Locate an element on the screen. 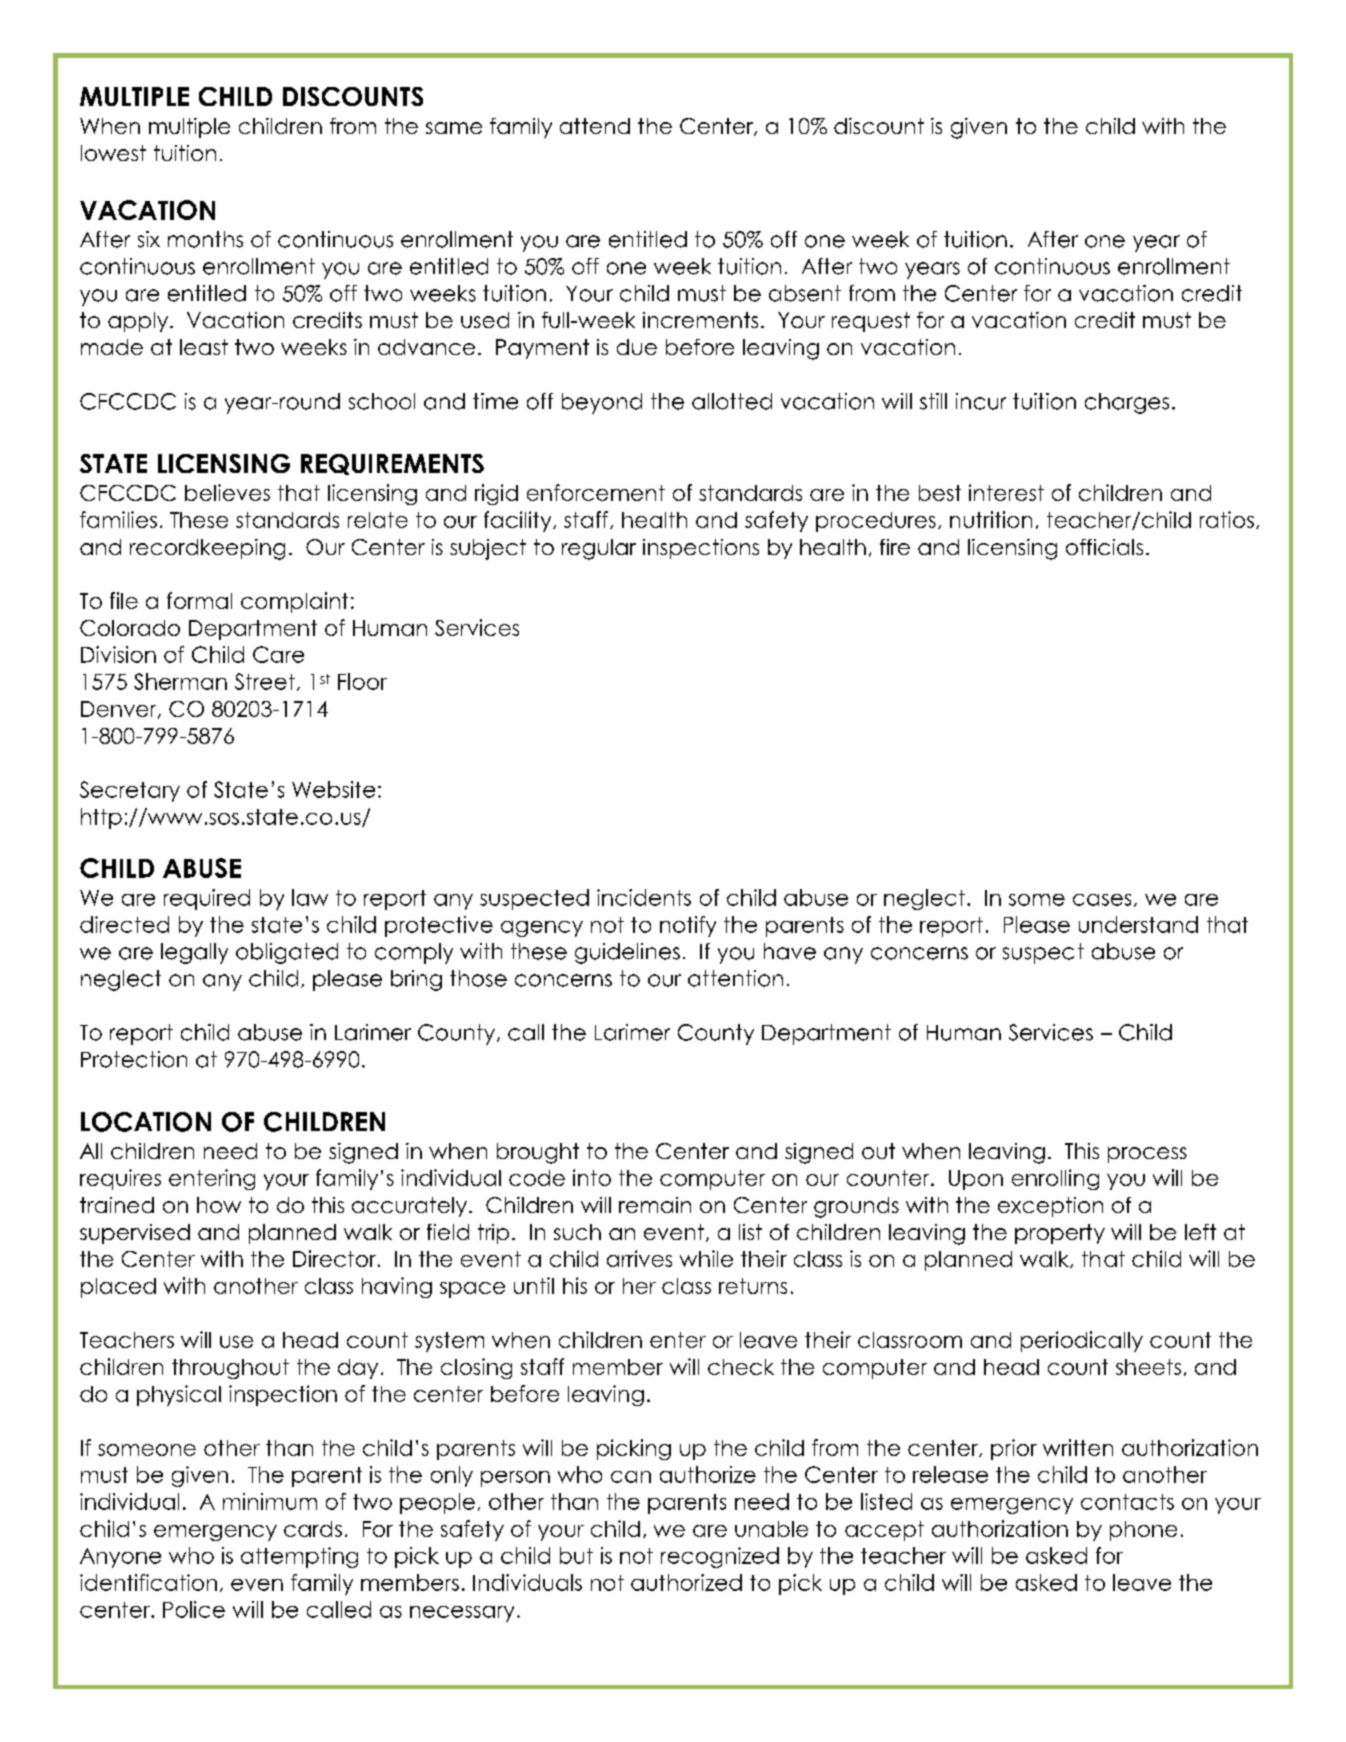  recognized is located at coordinates (720, 1557).
